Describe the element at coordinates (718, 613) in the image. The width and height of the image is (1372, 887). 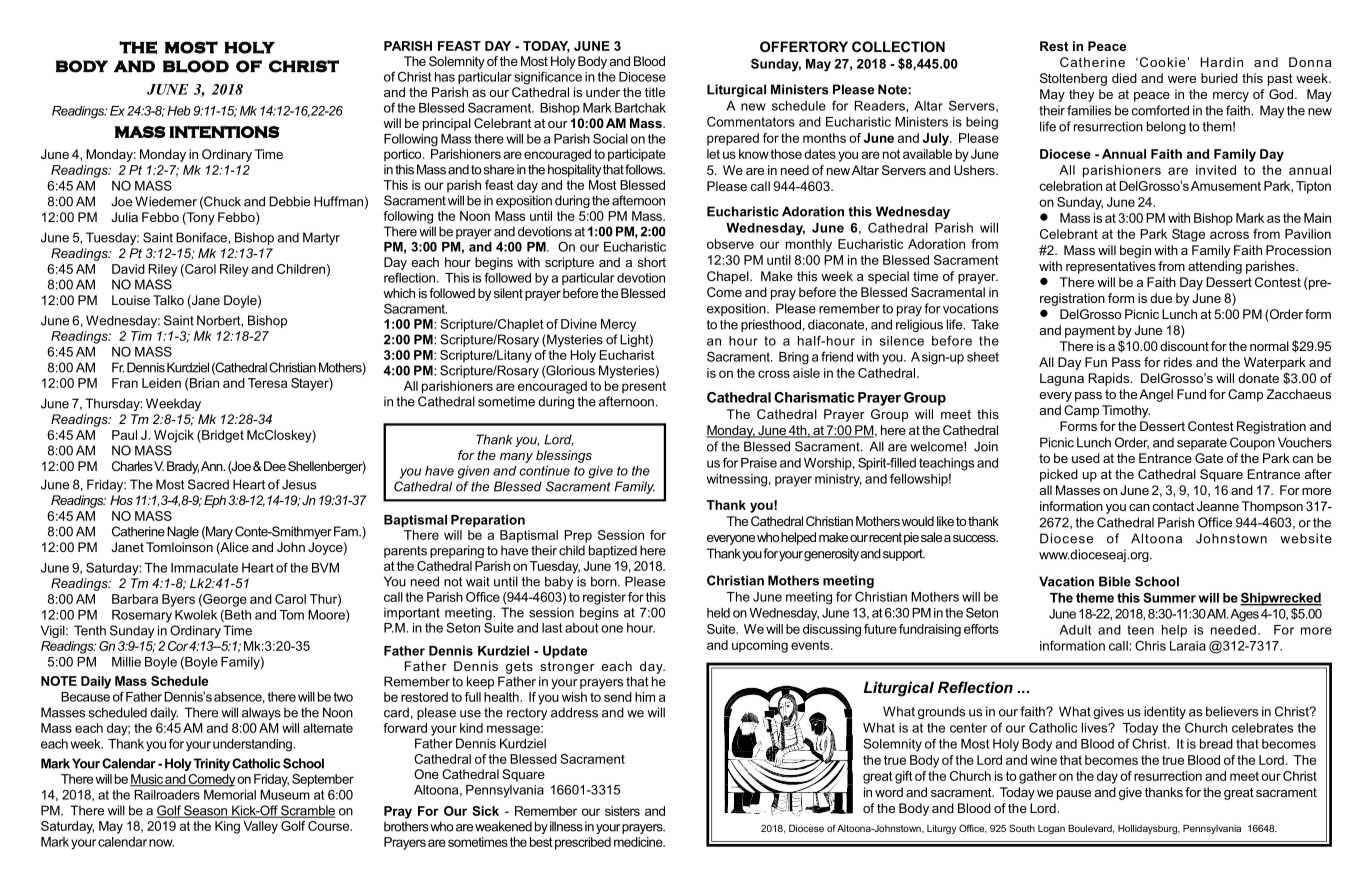
I see `held` at that location.
